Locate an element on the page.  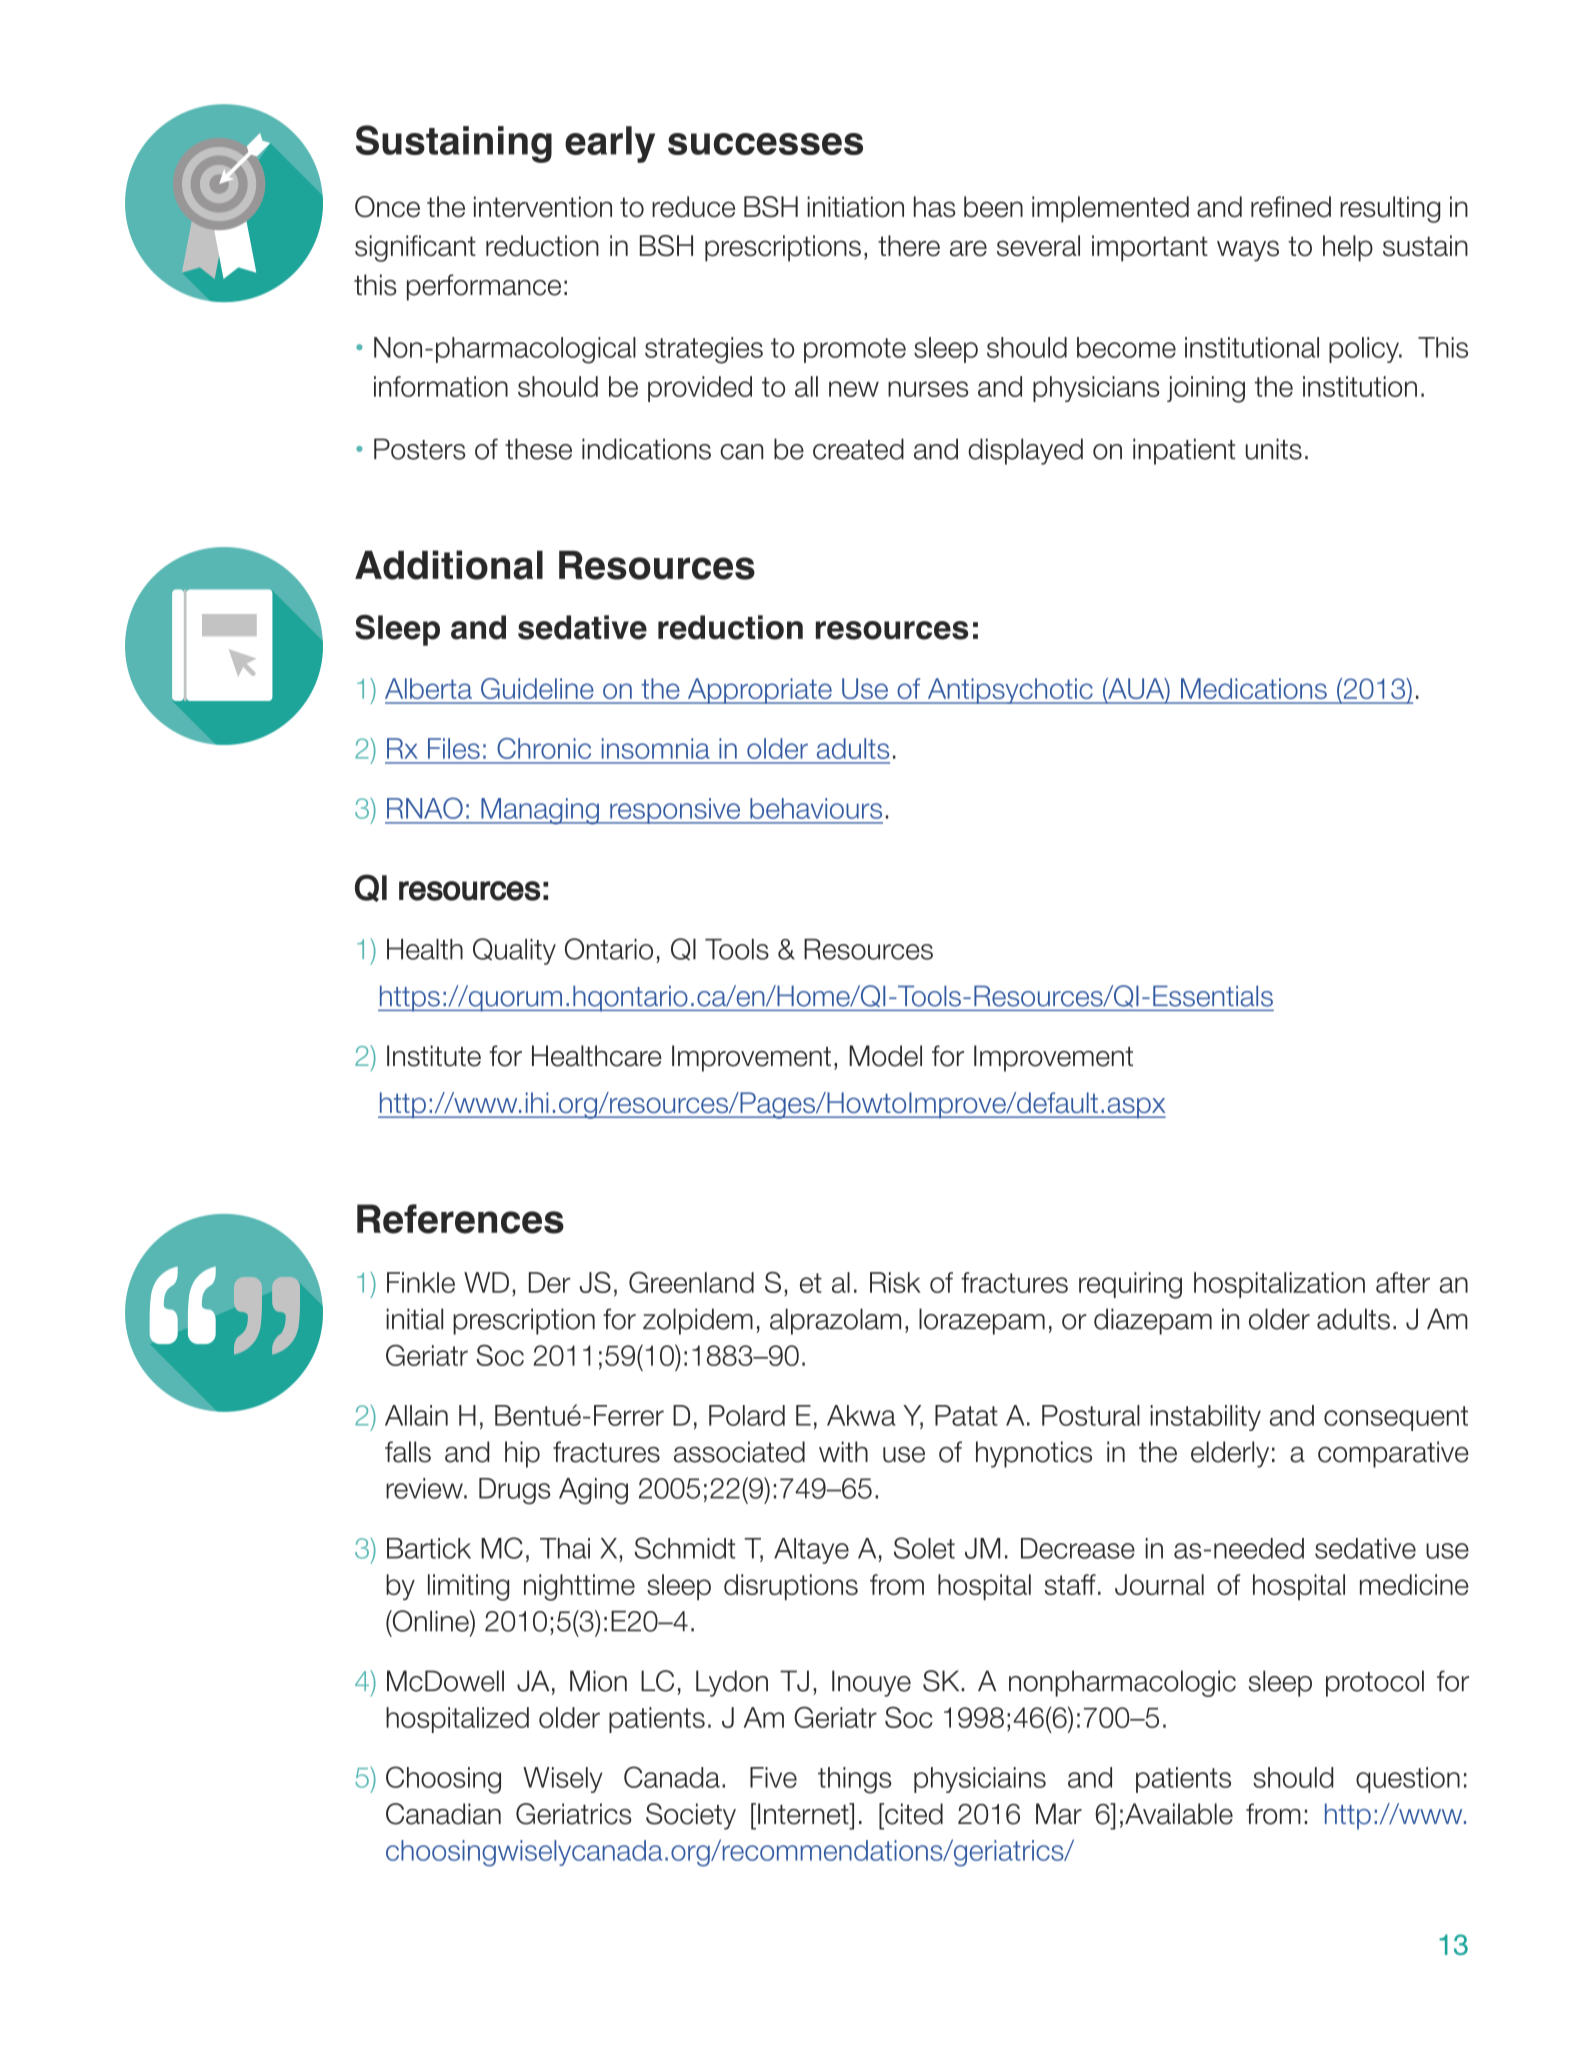
intervention is located at coordinates (543, 207).
